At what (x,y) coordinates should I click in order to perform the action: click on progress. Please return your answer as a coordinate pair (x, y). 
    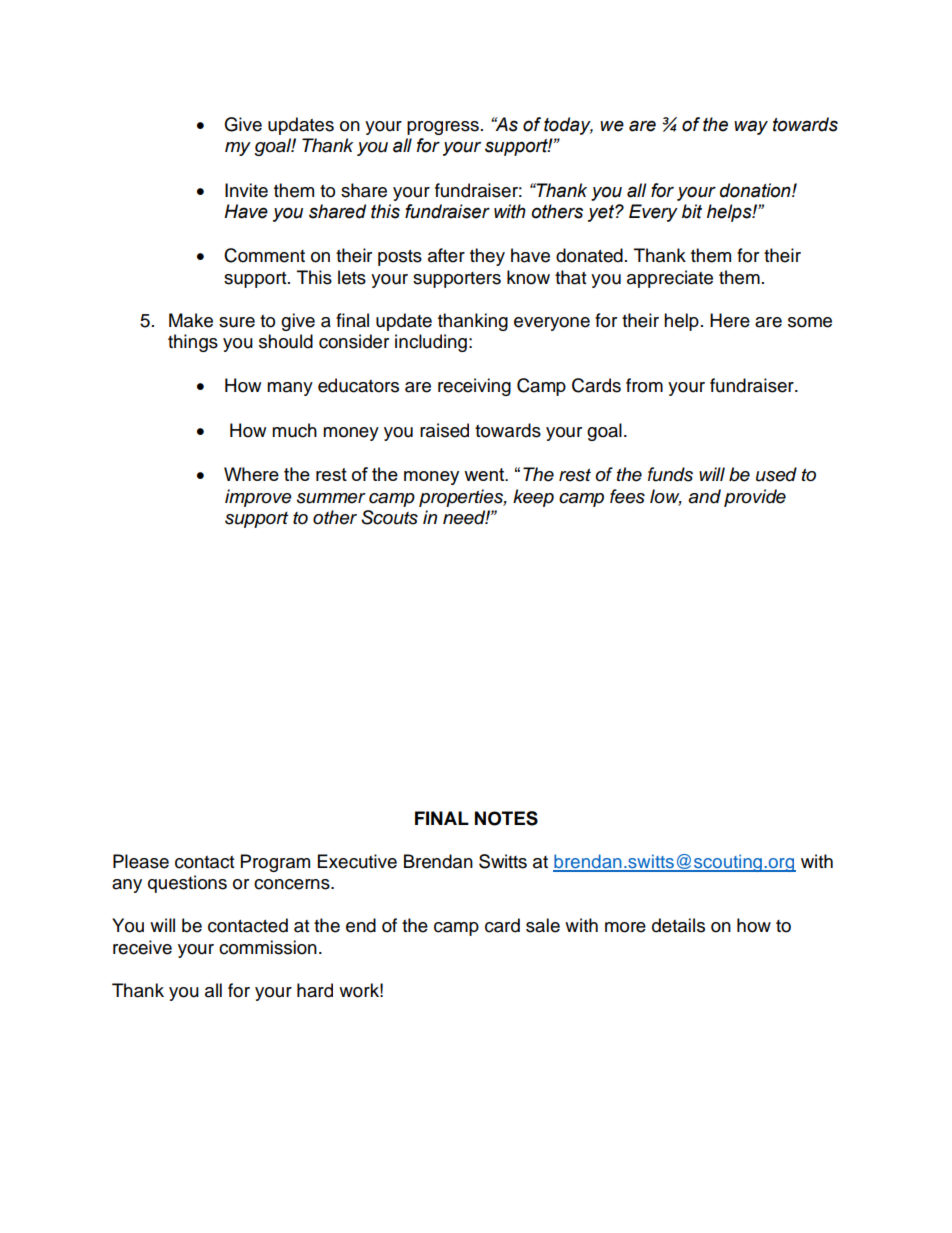
    Looking at the image, I should click on (443, 128).
